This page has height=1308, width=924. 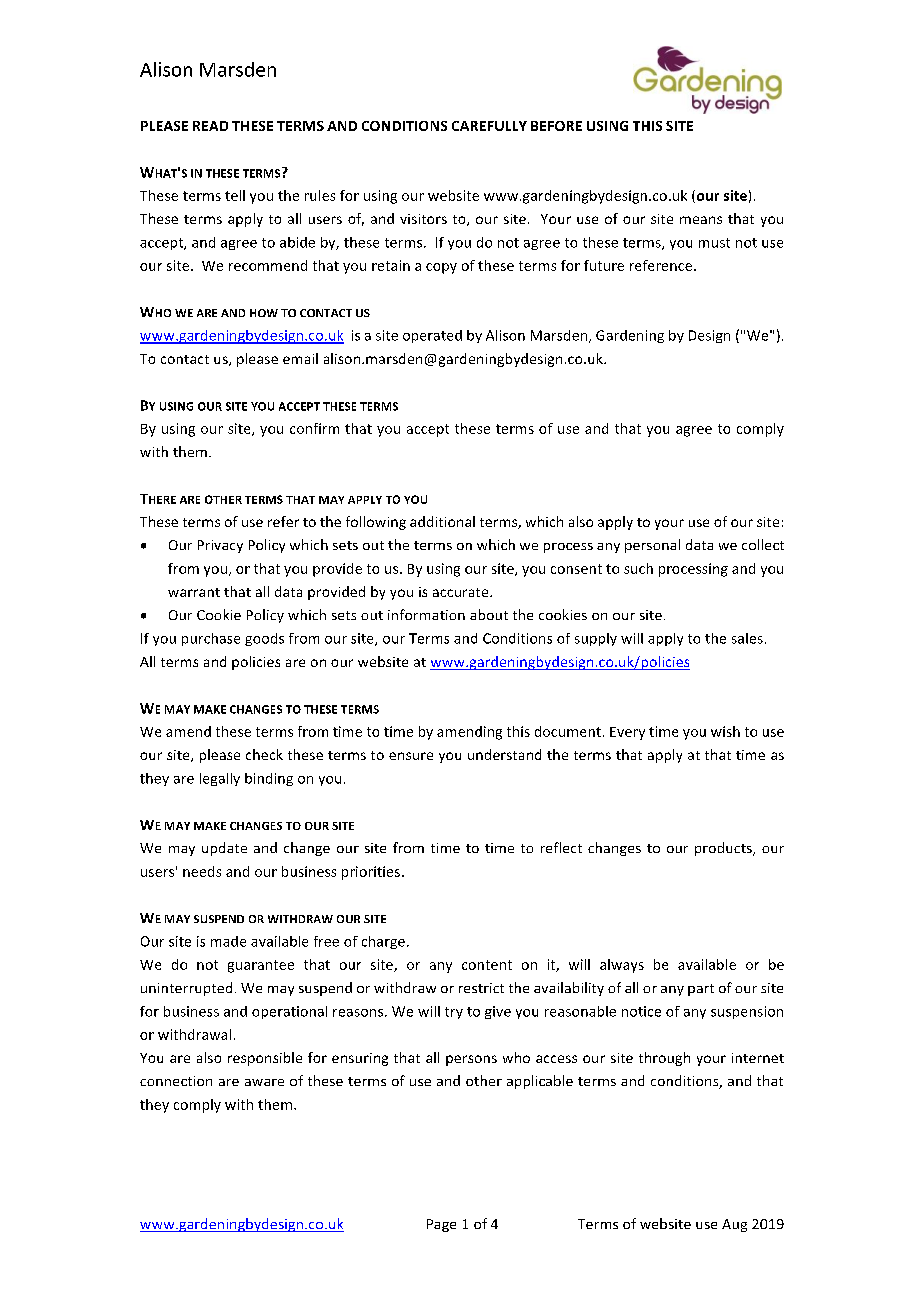 I want to click on tell, so click(x=235, y=195).
